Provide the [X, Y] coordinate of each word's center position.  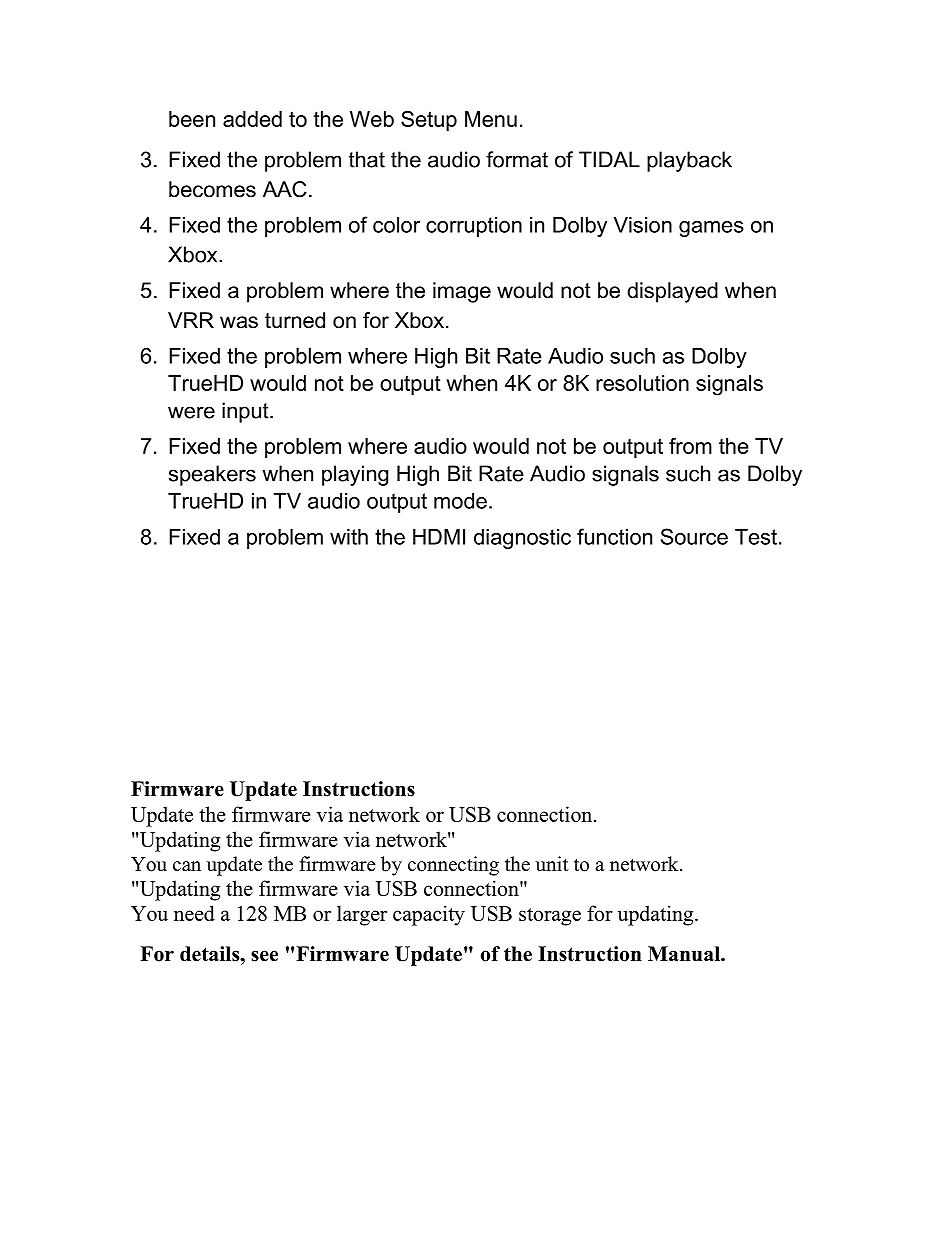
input [246, 412]
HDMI [439, 537]
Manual [685, 954]
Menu [491, 119]
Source [694, 536]
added [252, 119]
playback [689, 161]
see [264, 956]
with [349, 537]
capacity [429, 915]
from [690, 446]
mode [460, 501]
